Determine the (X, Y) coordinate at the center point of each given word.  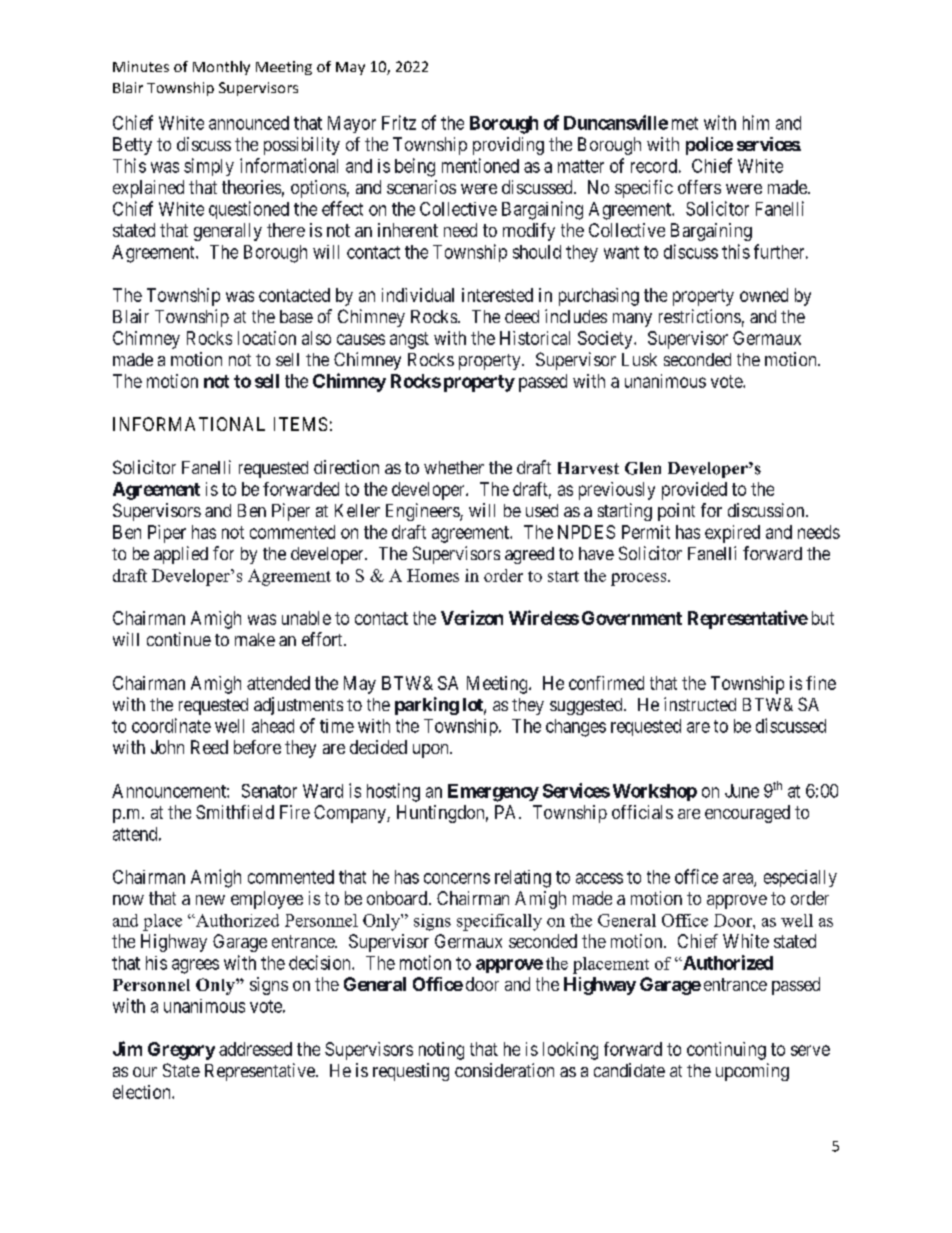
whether (454, 467)
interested (497, 295)
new (210, 900)
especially (800, 878)
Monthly (221, 68)
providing (508, 146)
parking (427, 706)
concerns (457, 878)
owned (764, 295)
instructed (700, 704)
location (267, 338)
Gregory (181, 1051)
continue (179, 639)
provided (694, 491)
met (685, 123)
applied (181, 555)
